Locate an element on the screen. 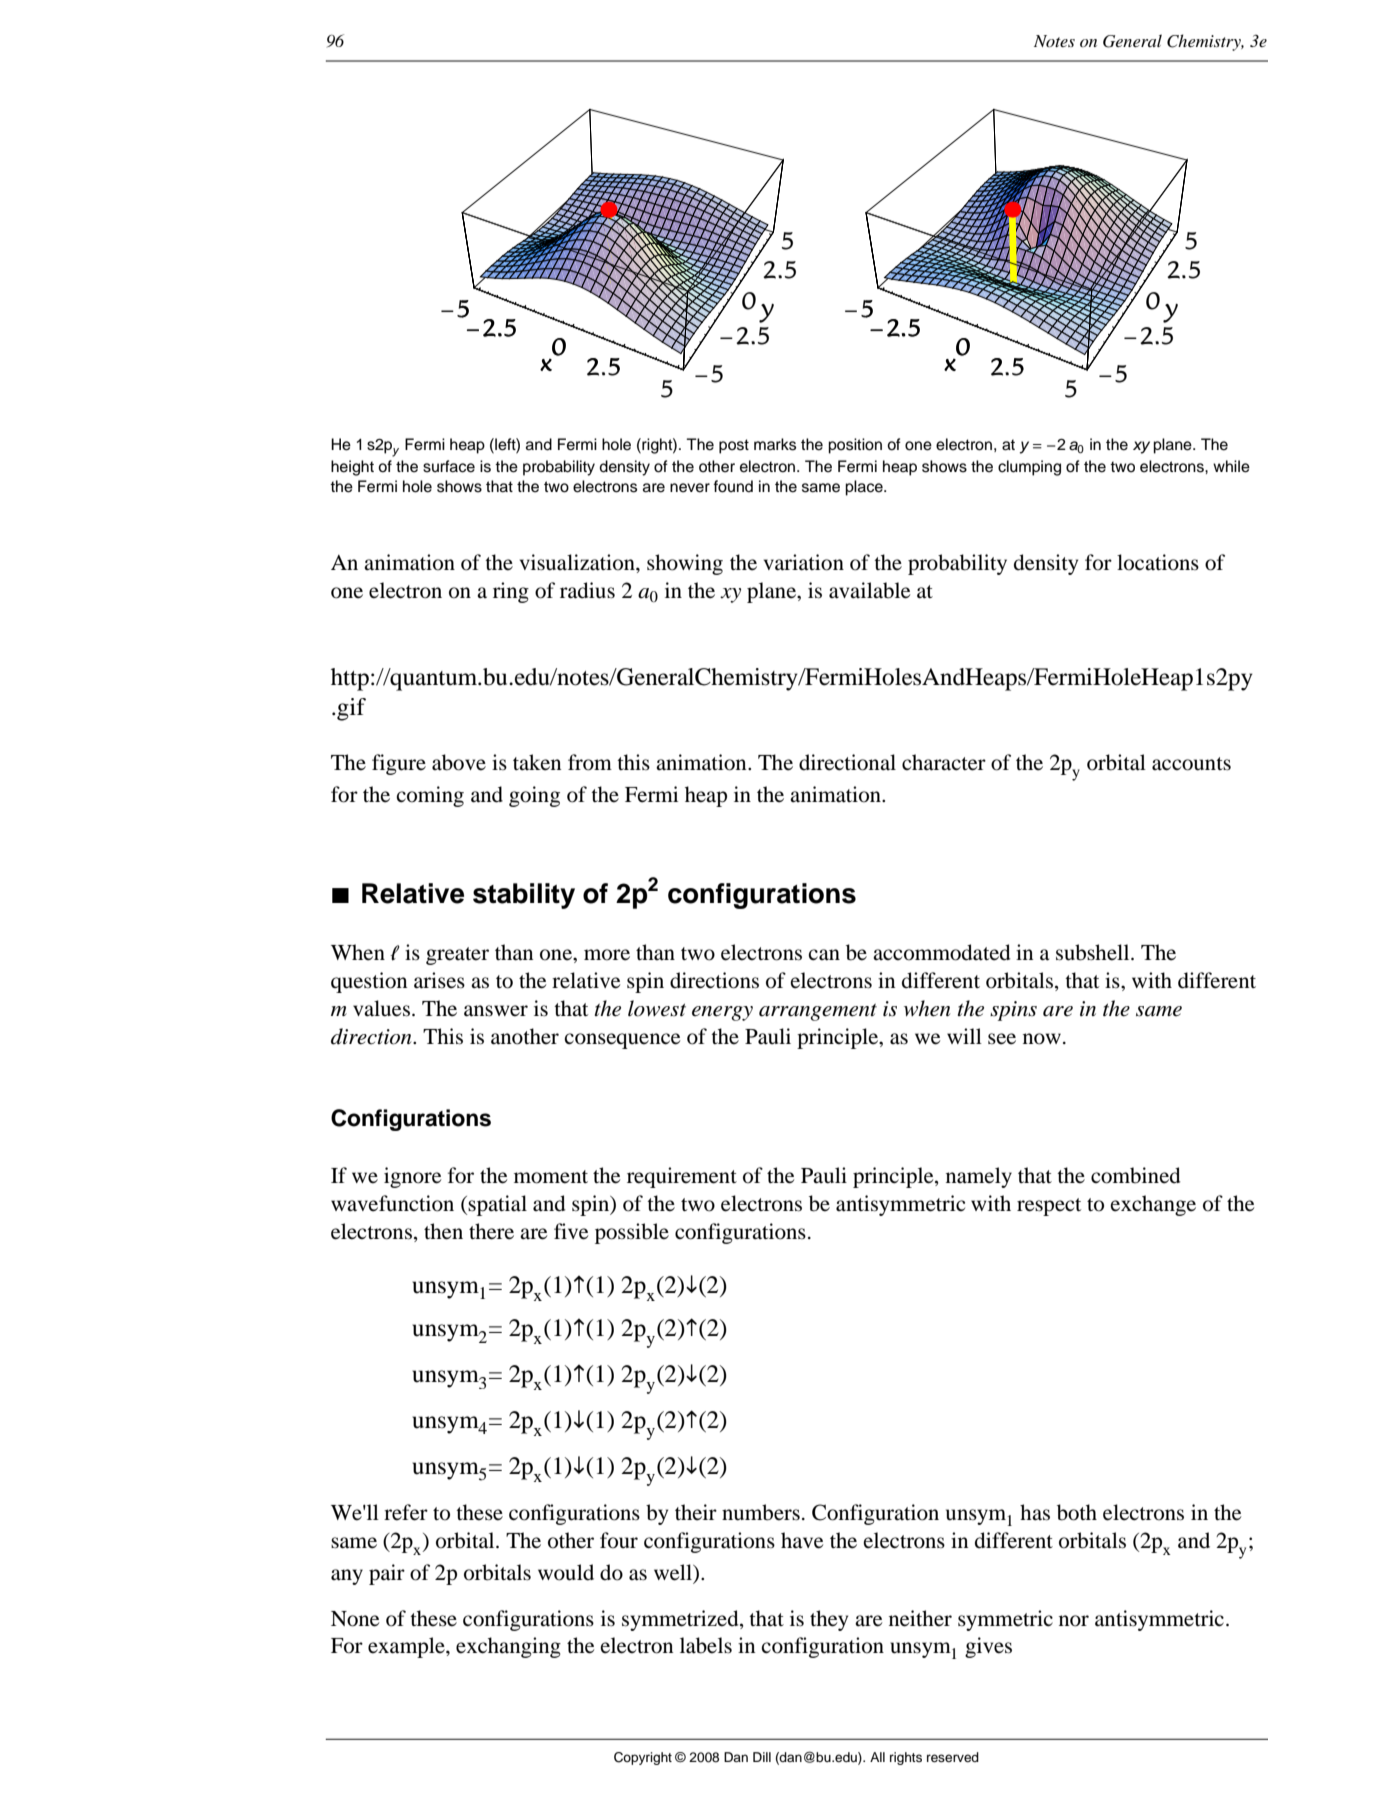  ignore is located at coordinates (412, 1177).
